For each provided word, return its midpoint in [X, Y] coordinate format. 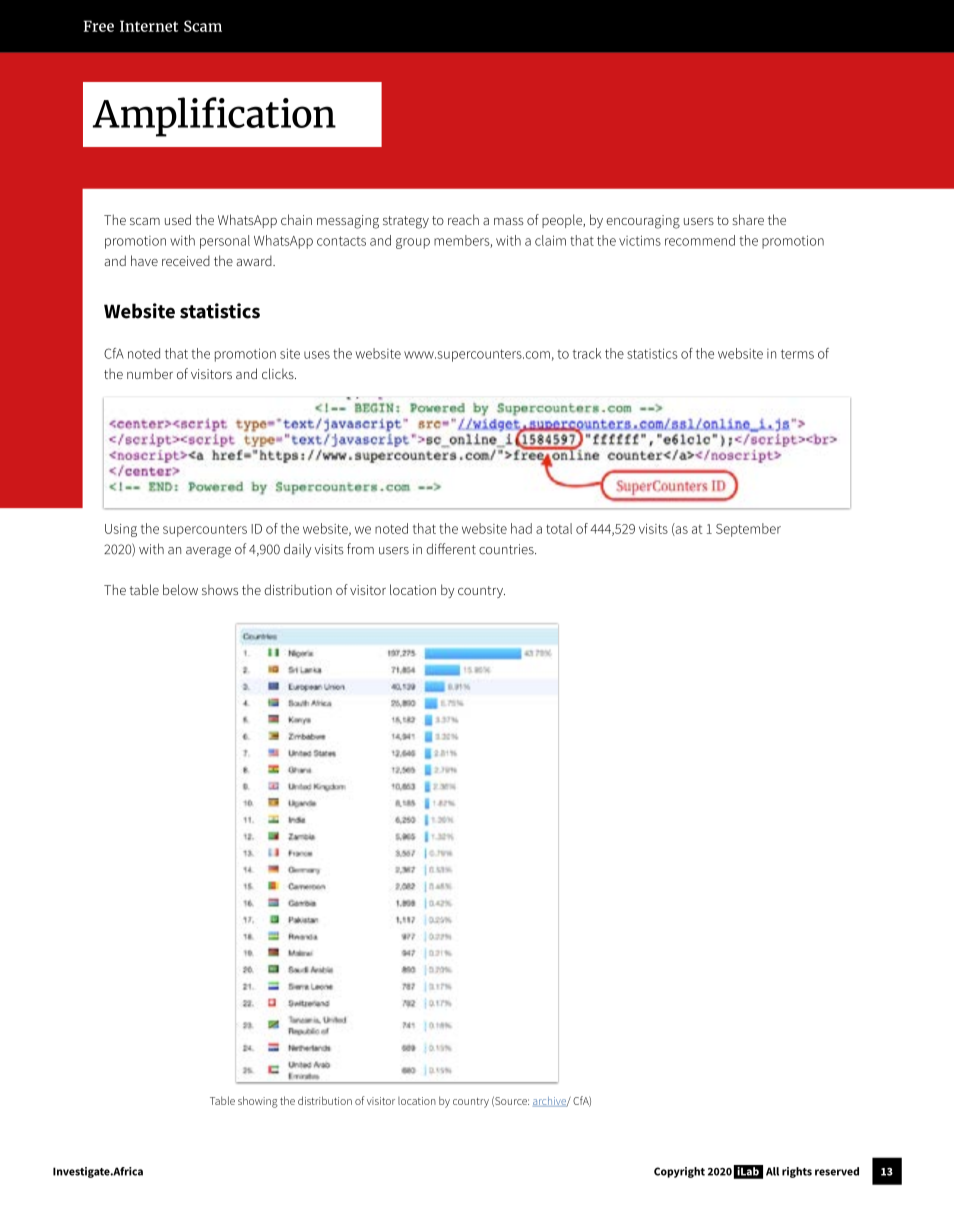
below [180, 589]
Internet [149, 26]
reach [463, 219]
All [772, 1171]
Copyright [679, 1172]
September [748, 530]
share [748, 219]
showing [258, 1102]
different [451, 549]
